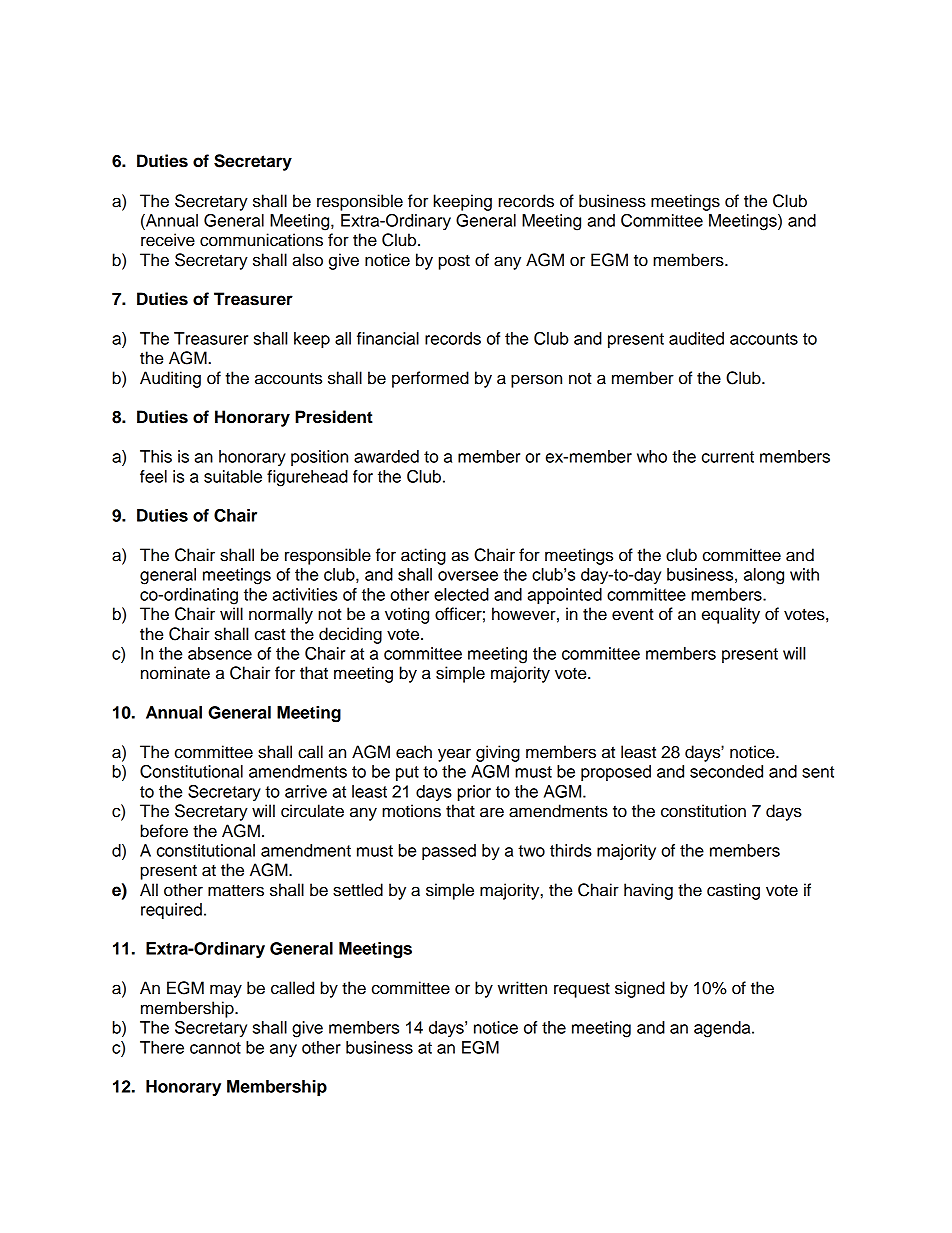 This document has height=1233, width=952. I want to click on audited, so click(696, 338).
